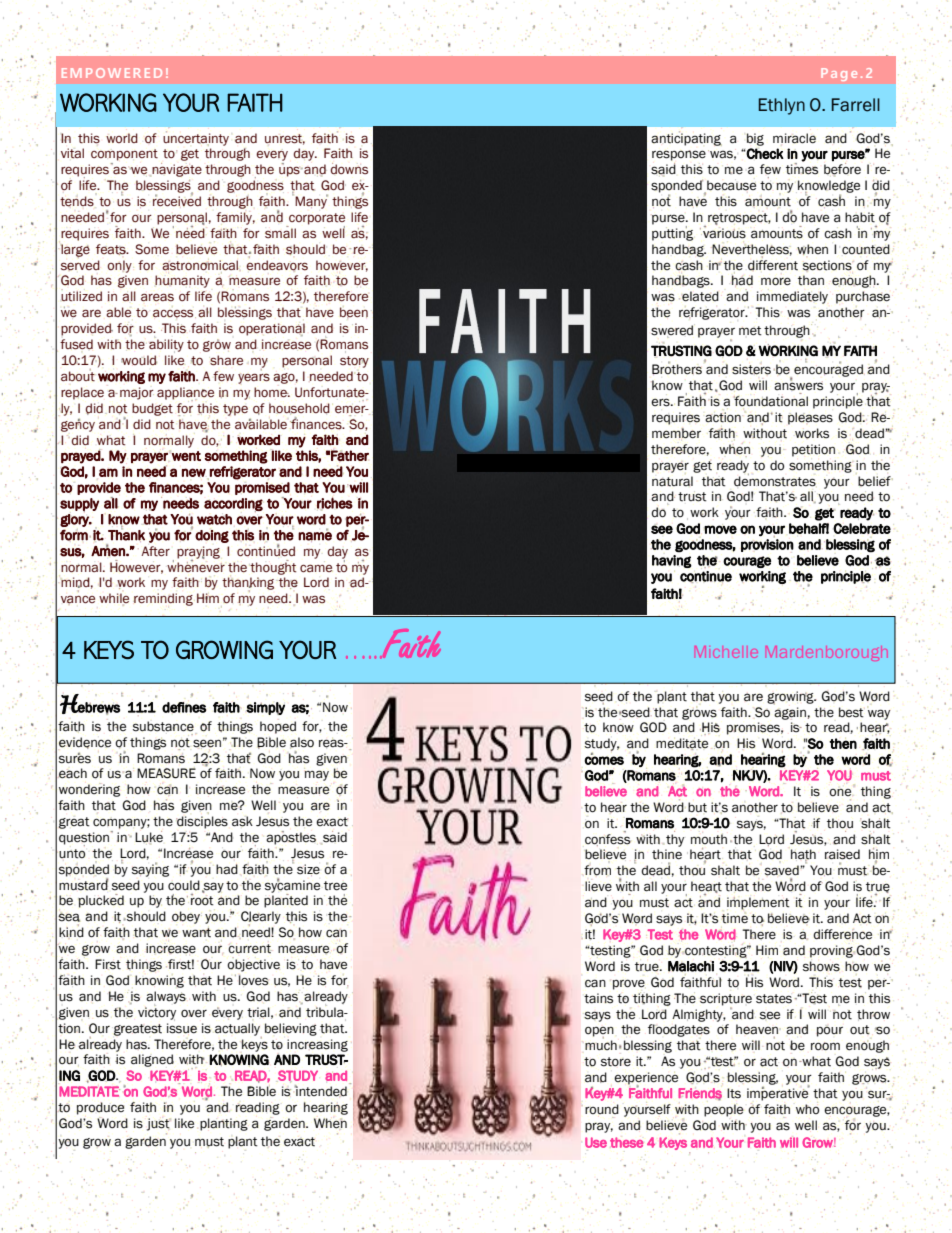 The width and height of the image is (952, 1233). Describe the element at coordinates (697, 807) in the image. I see `but` at that location.
